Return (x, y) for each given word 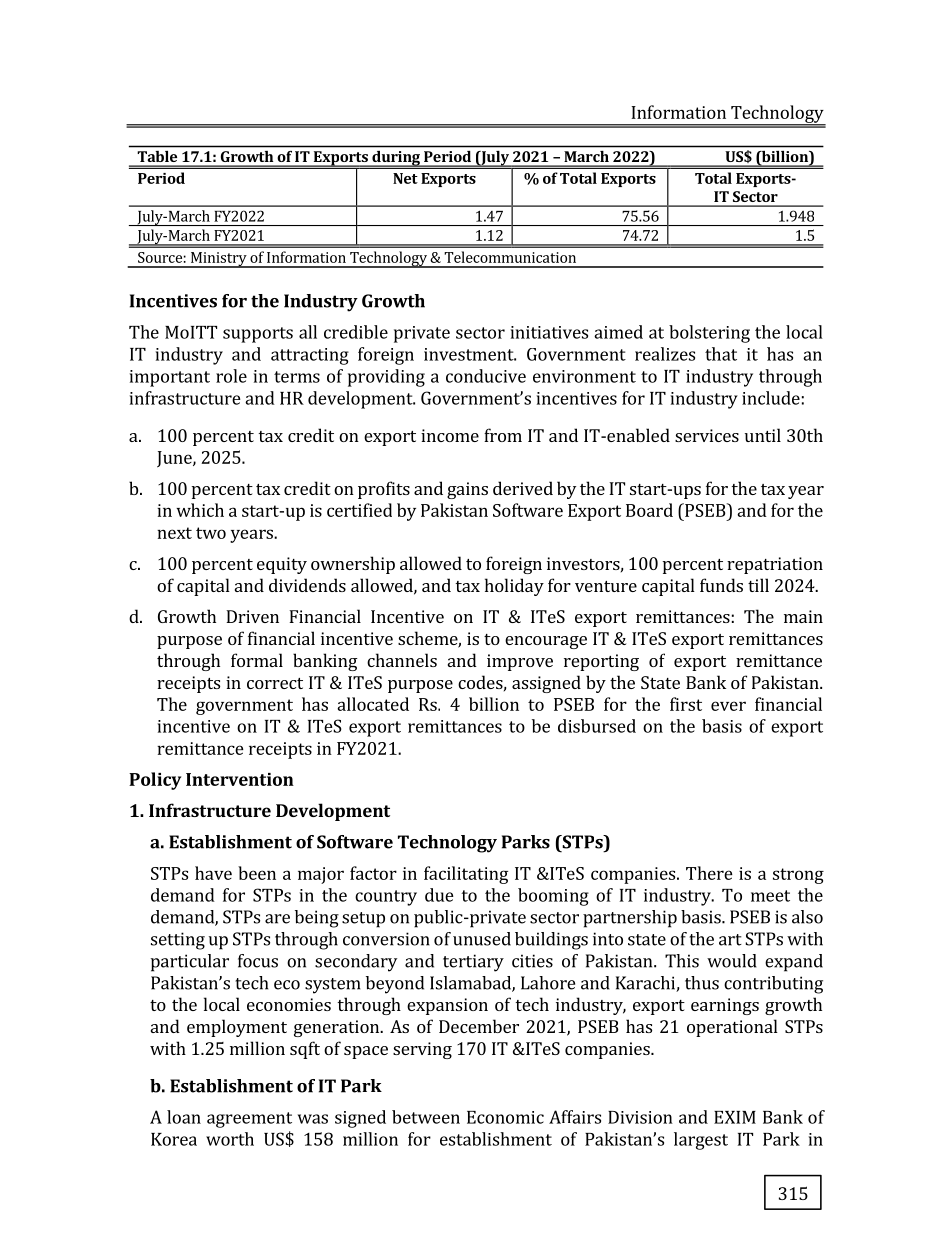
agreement (249, 1120)
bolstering (709, 334)
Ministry (218, 260)
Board (649, 510)
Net (405, 178)
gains (467, 490)
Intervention (240, 779)
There (709, 873)
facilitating (466, 875)
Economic (505, 1117)
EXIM (735, 1117)
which (200, 510)
